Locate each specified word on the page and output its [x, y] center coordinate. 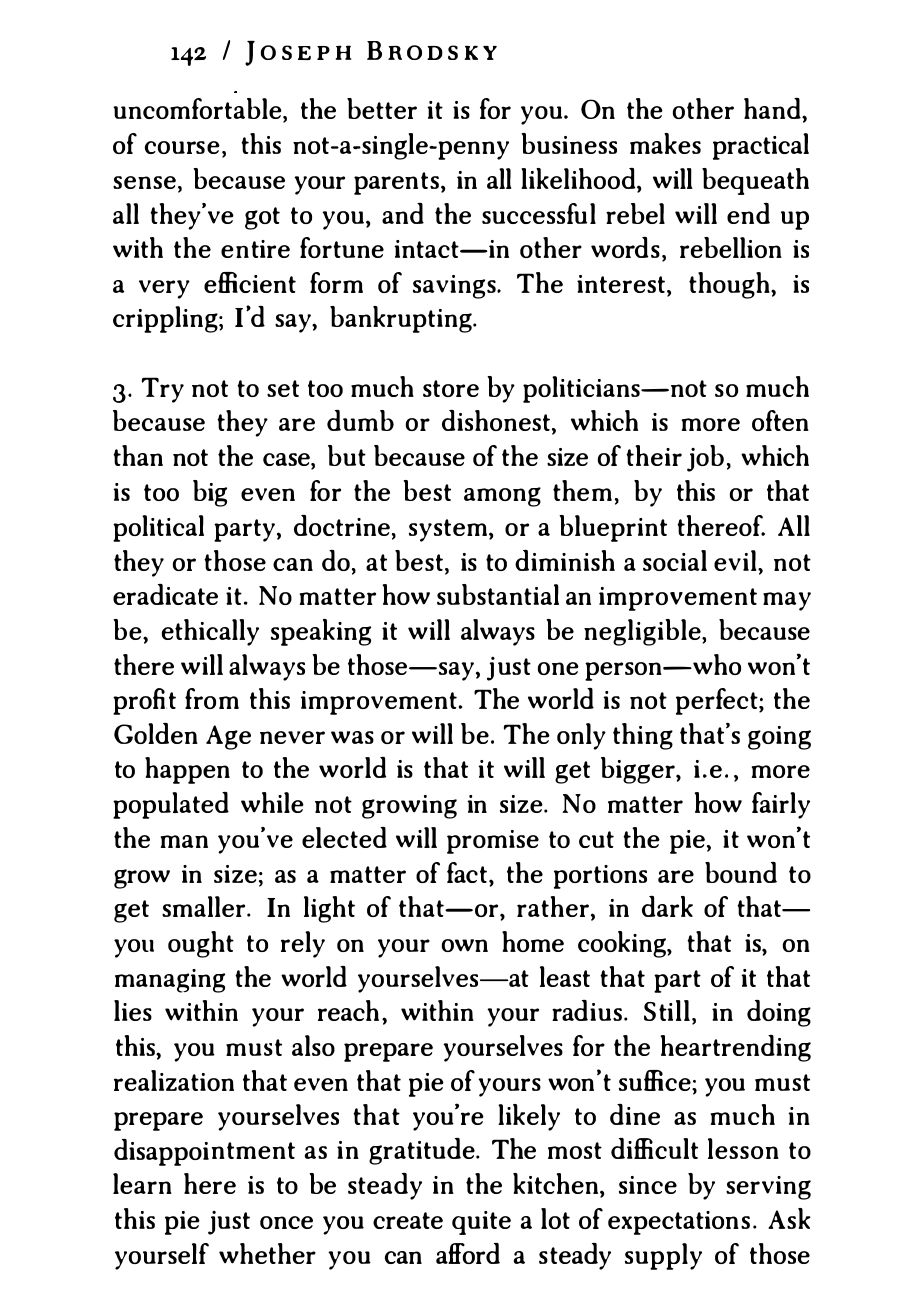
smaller [205, 906]
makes [665, 143]
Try [163, 390]
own [465, 945]
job [705, 458]
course [182, 147]
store [451, 388]
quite [481, 1223]
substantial [498, 594]
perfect [718, 701]
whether [267, 1253]
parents [396, 183]
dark [667, 906]
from [212, 698]
